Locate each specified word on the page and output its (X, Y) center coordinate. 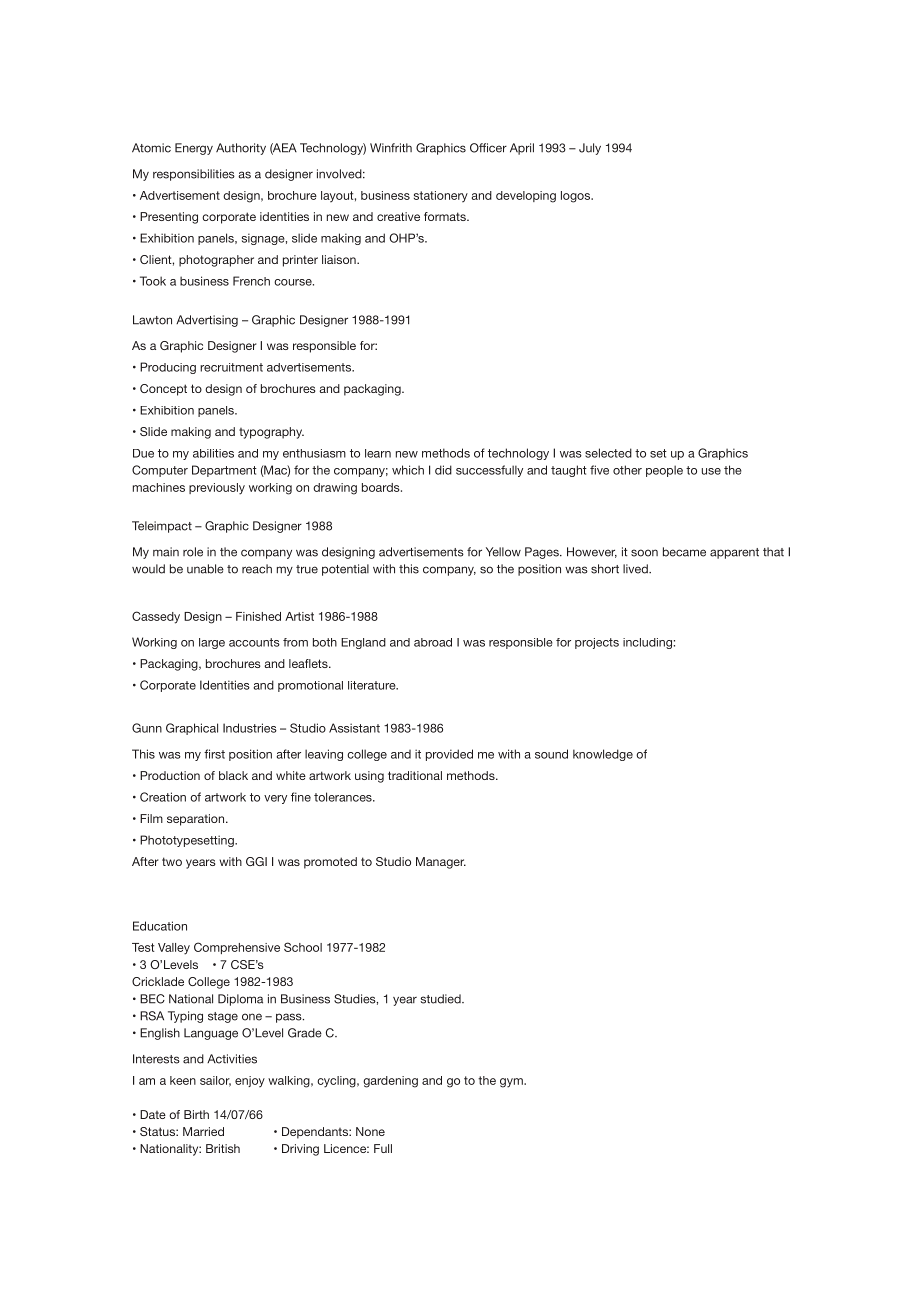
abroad (433, 642)
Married (203, 1131)
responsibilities (194, 175)
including (647, 643)
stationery (441, 196)
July (590, 149)
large (212, 643)
